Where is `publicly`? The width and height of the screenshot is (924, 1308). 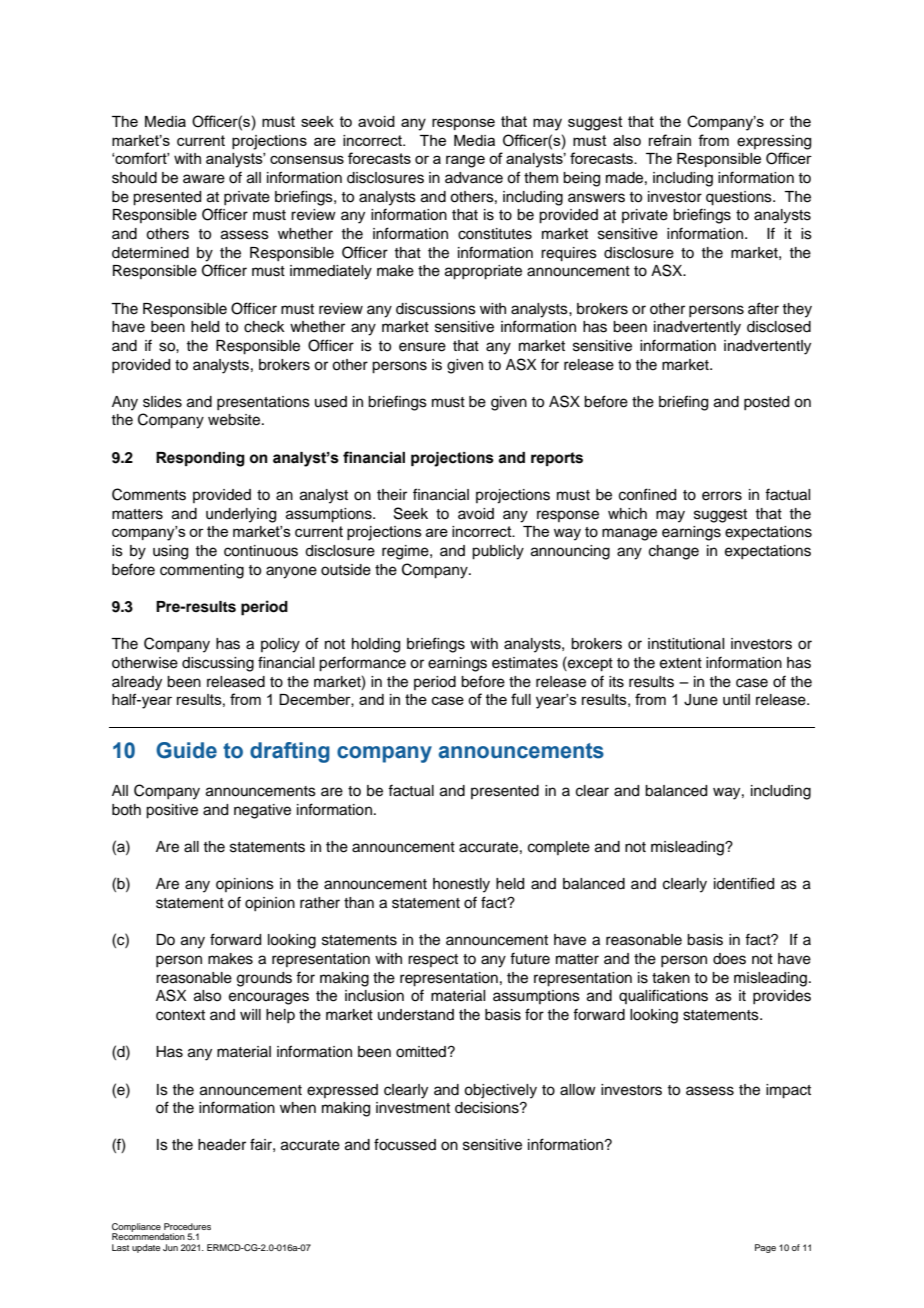
publicly is located at coordinates (498, 552).
